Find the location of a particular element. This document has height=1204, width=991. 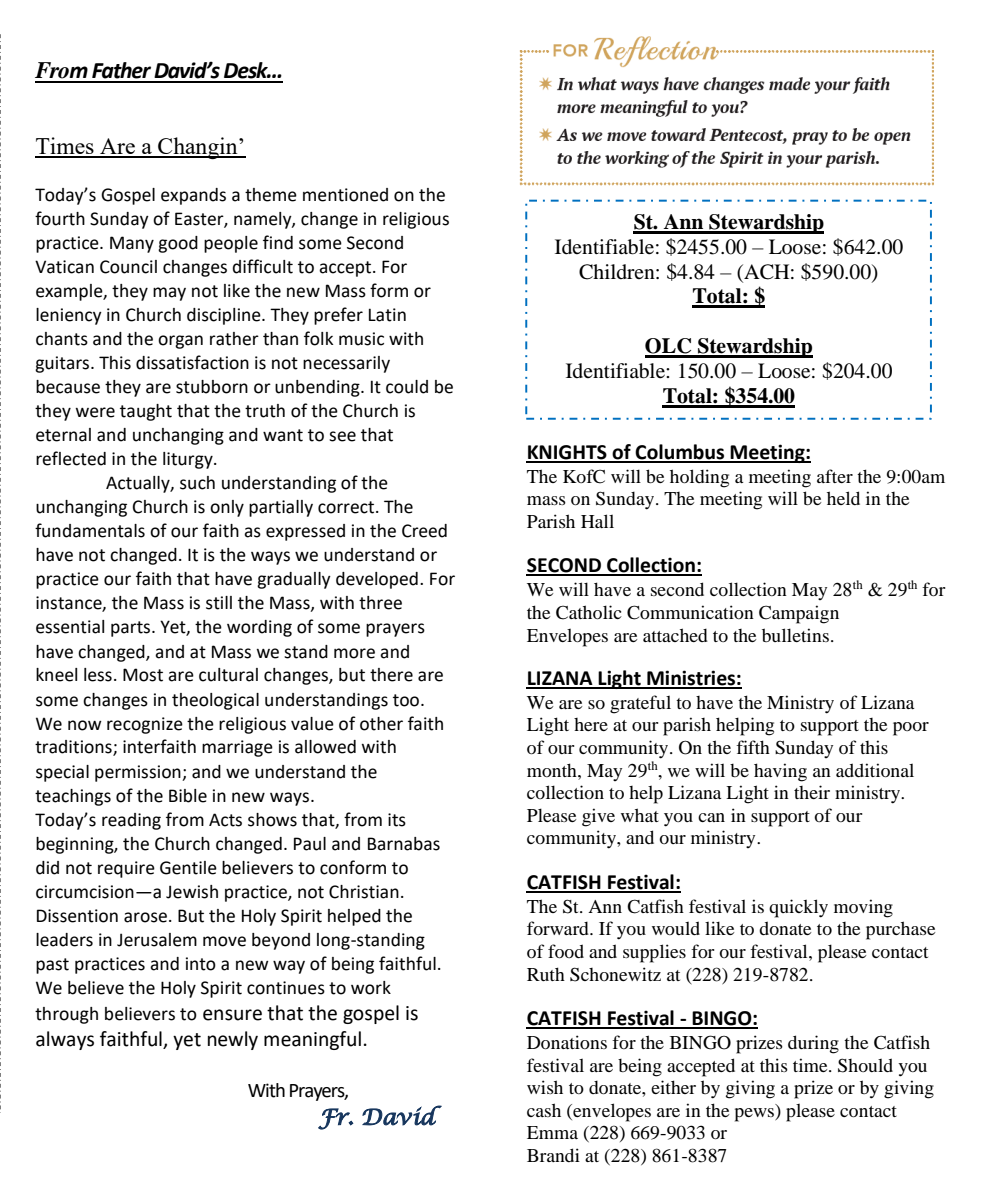

pews is located at coordinates (755, 1115).
